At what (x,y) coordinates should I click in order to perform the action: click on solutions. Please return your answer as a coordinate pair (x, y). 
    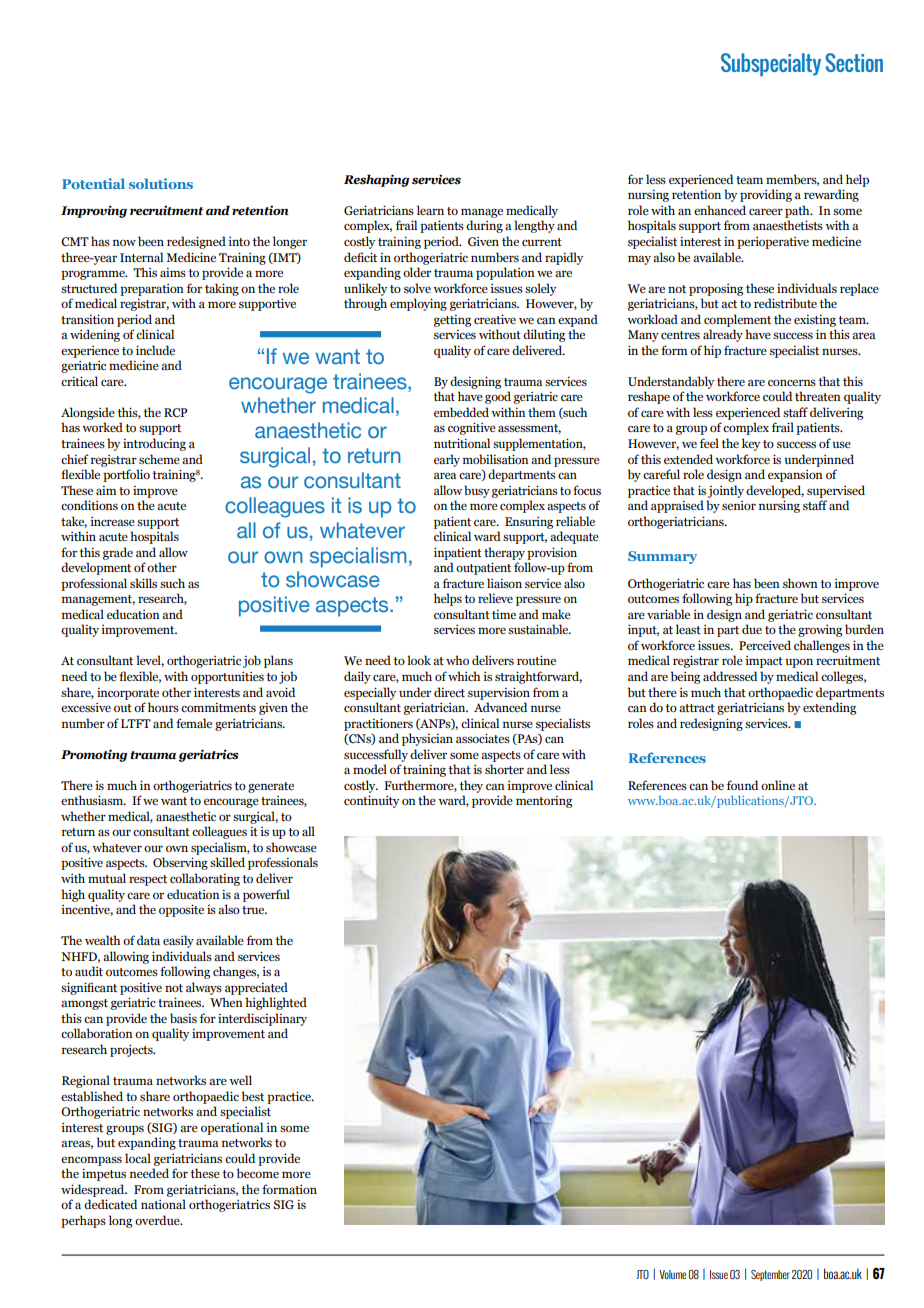
    Looking at the image, I should click on (161, 183).
